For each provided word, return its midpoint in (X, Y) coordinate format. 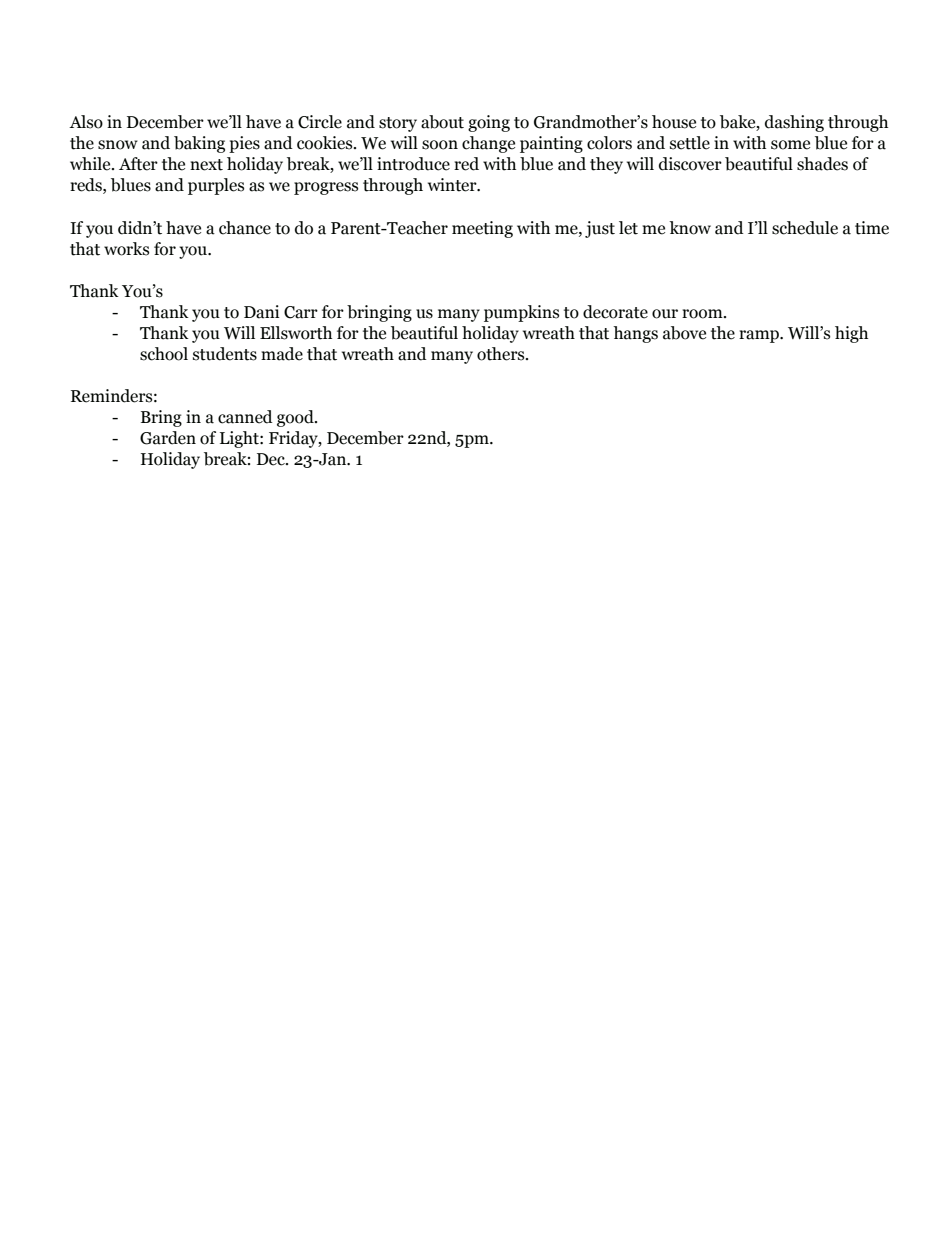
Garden (168, 438)
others (502, 354)
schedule (805, 228)
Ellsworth (296, 333)
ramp (760, 336)
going (489, 123)
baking (199, 144)
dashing (794, 123)
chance (245, 228)
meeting (482, 229)
